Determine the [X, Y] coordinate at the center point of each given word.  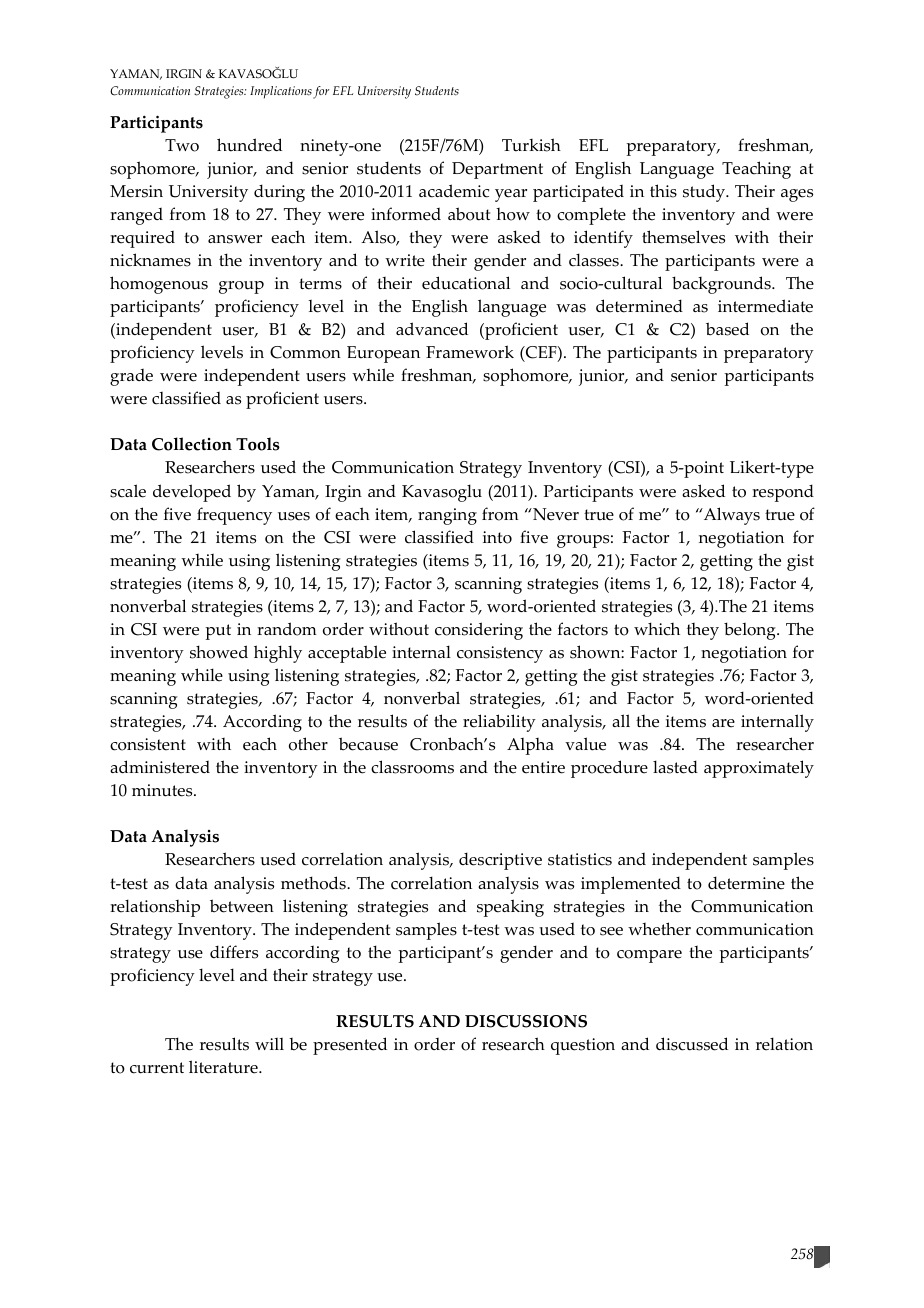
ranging [447, 516]
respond [783, 493]
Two [182, 145]
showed [219, 652]
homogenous [159, 285]
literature [224, 1067]
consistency [500, 654]
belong [751, 631]
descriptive [500, 861]
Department [497, 170]
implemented [631, 885]
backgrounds [722, 285]
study [705, 193]
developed [192, 493]
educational [466, 283]
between [242, 906]
